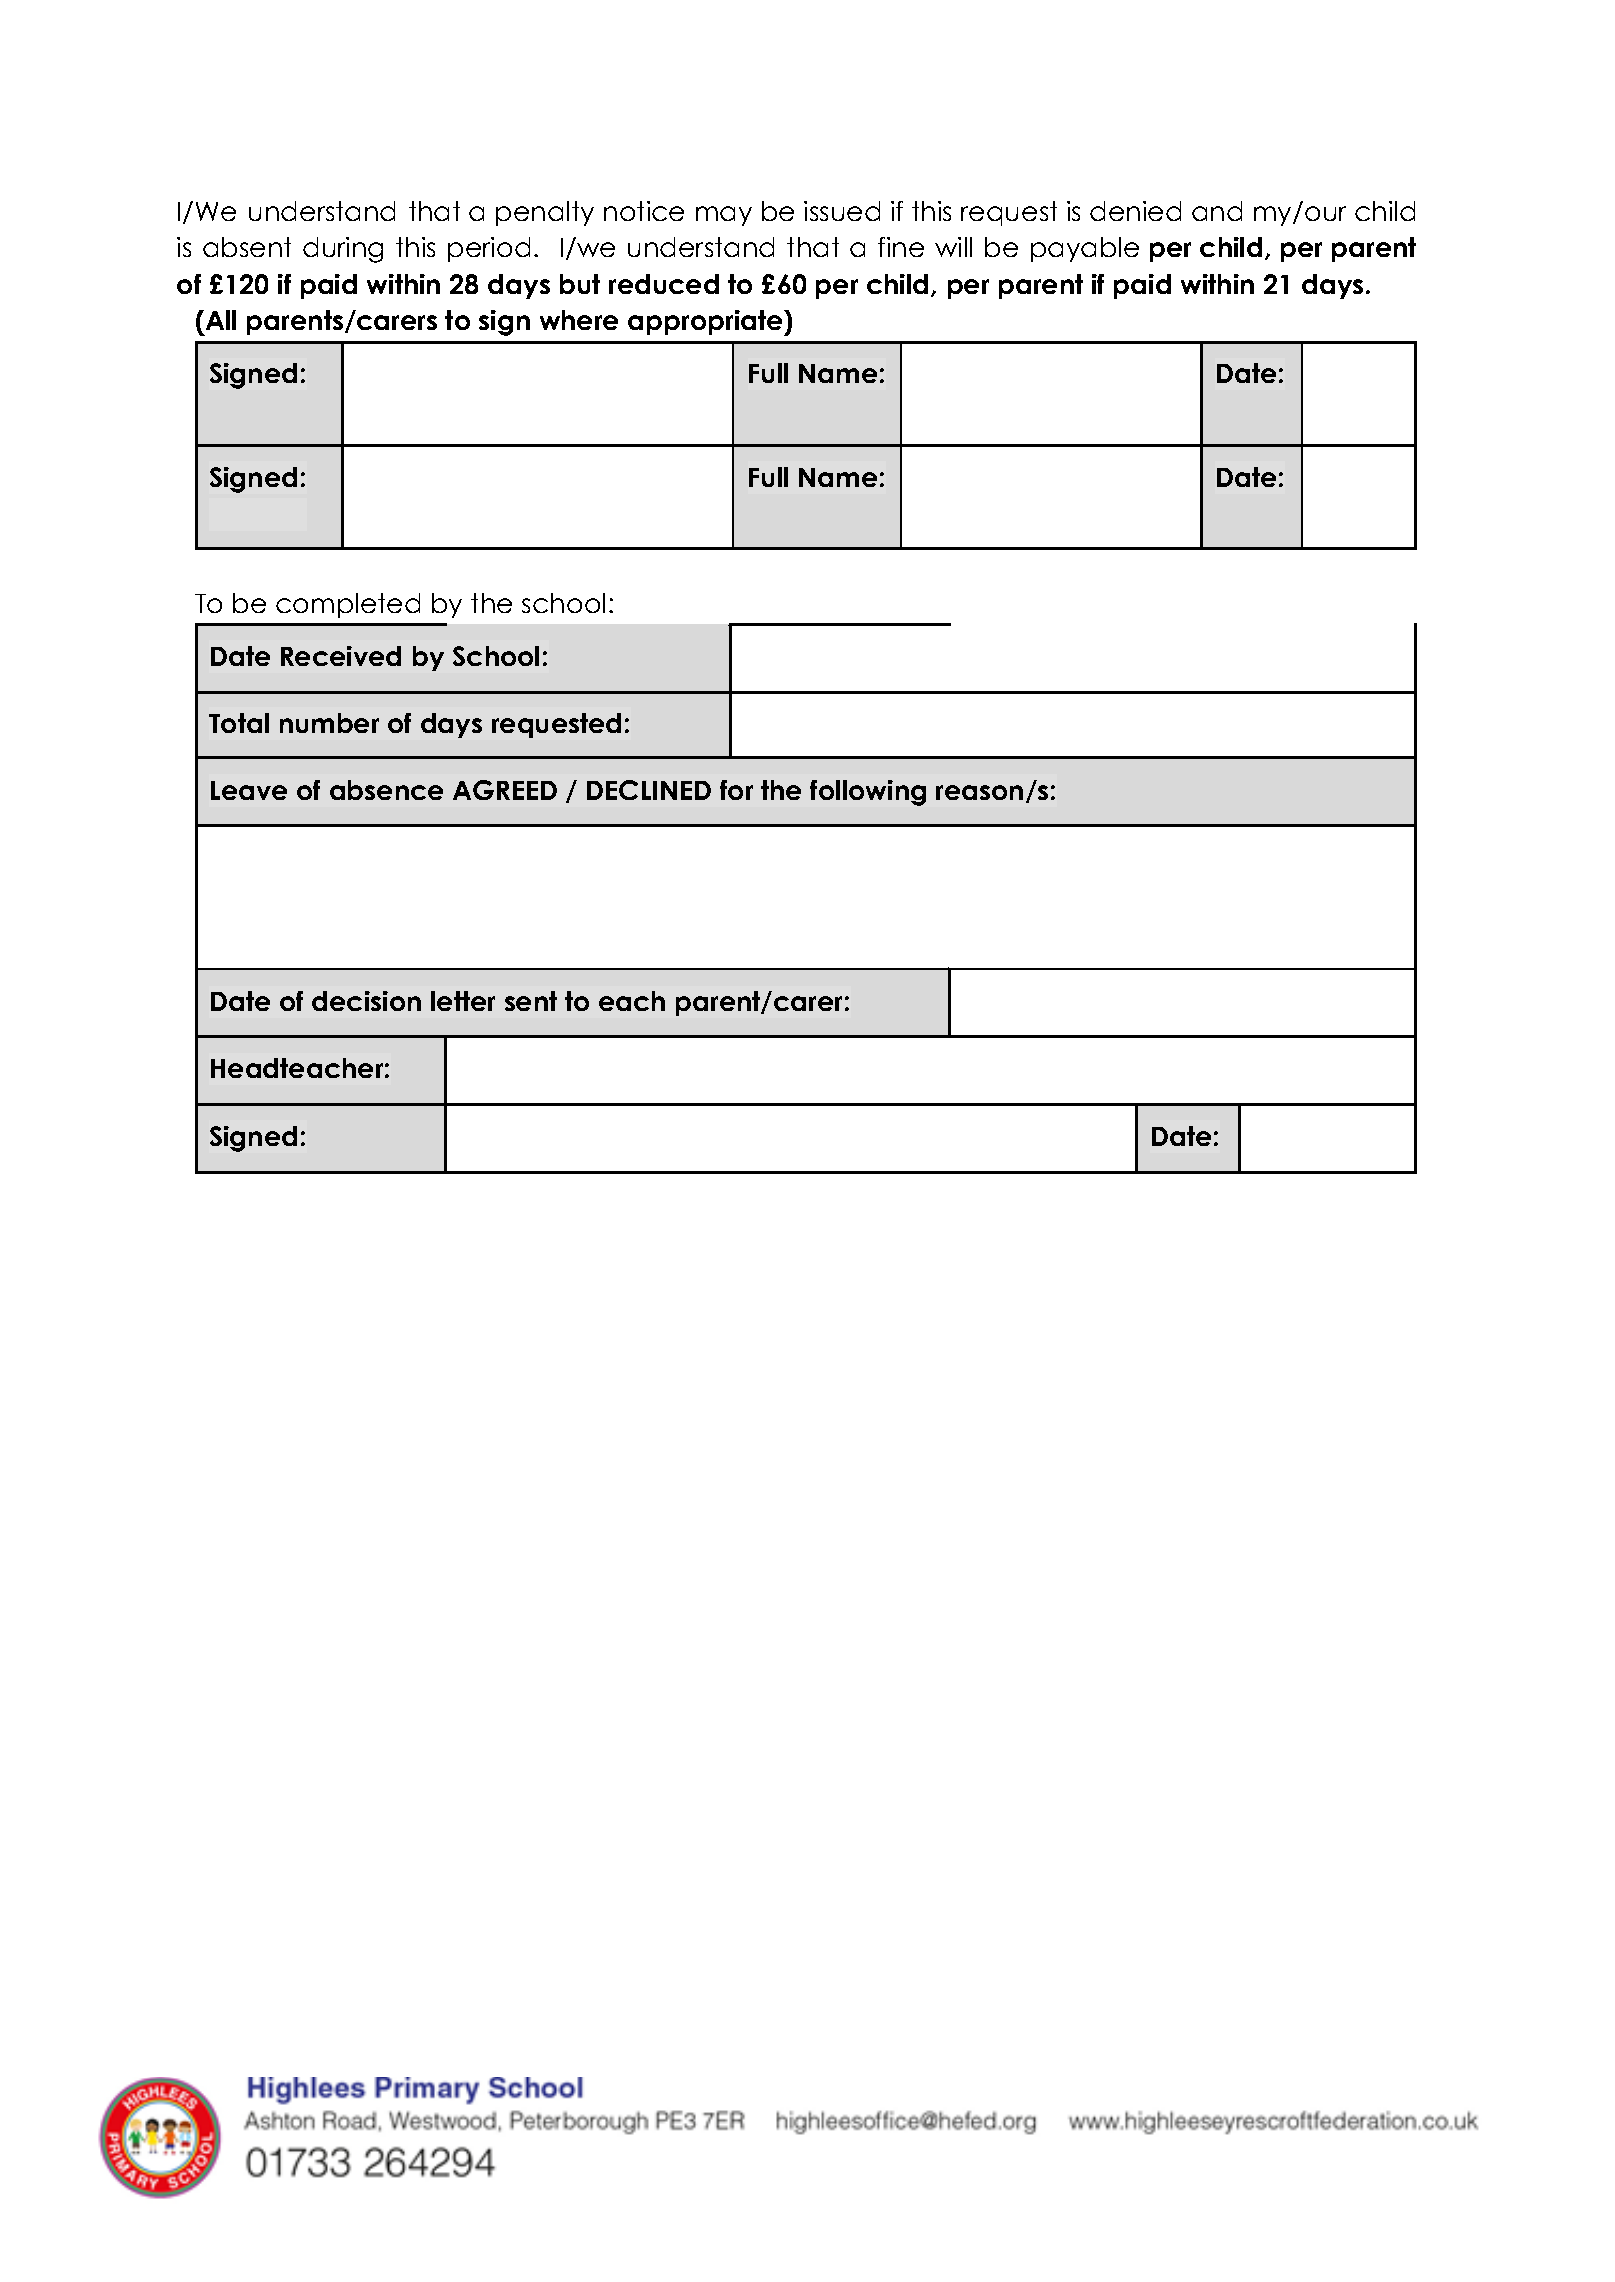  What do you see at coordinates (953, 247) in the screenshot?
I see `will` at bounding box center [953, 247].
